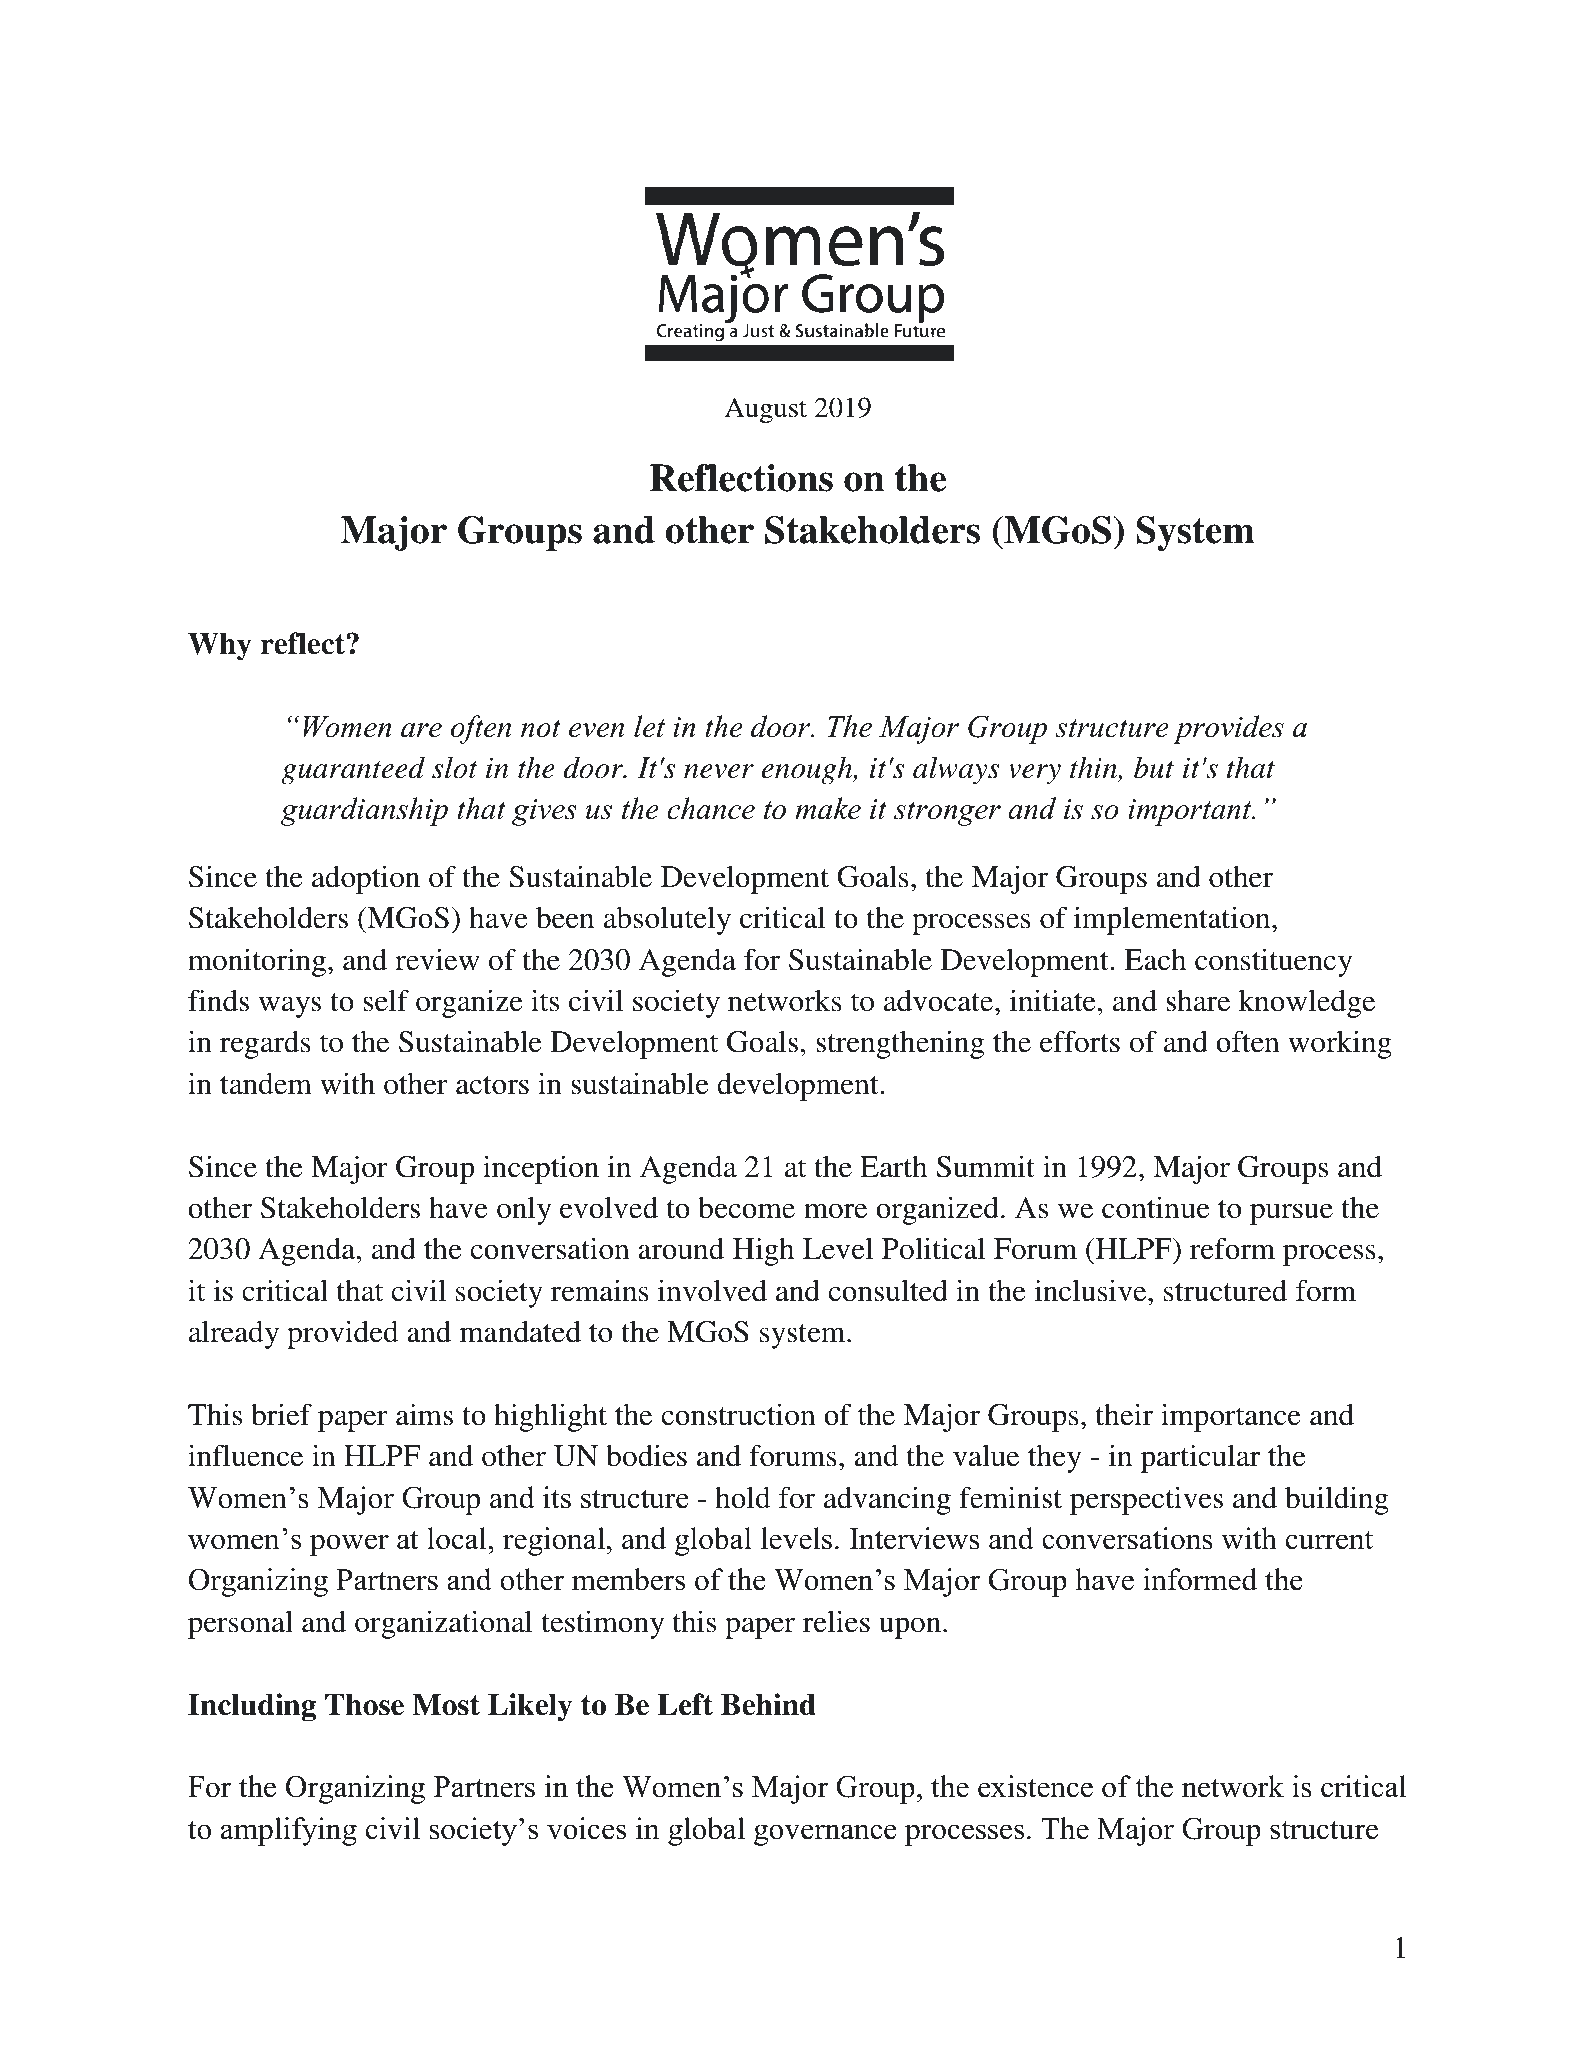 This image has height=2065, width=1596. What do you see at coordinates (739, 1414) in the image?
I see `construction` at bounding box center [739, 1414].
